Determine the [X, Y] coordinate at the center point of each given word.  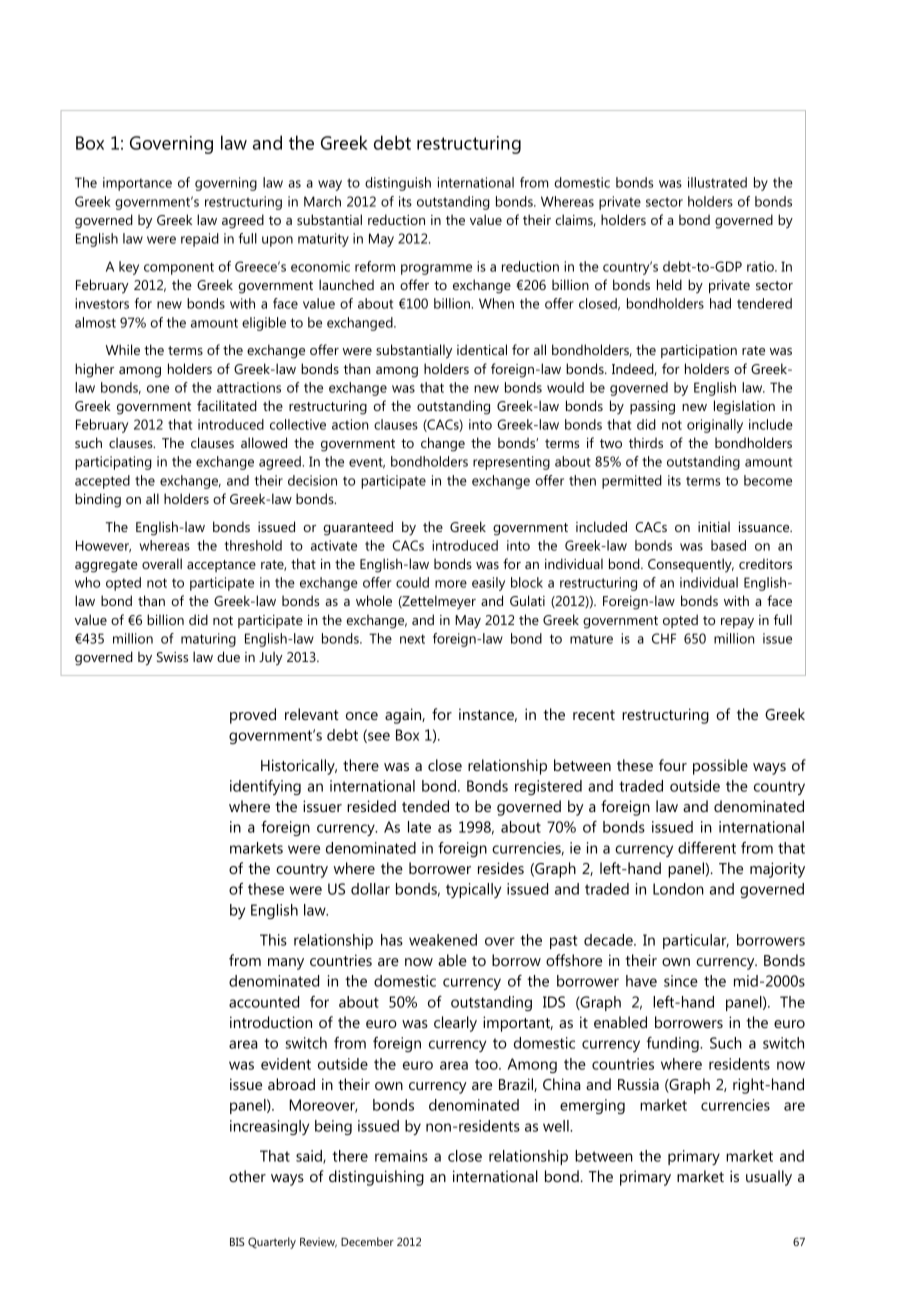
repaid [200, 240]
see [378, 737]
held [669, 284]
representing [511, 463]
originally [715, 426]
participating [113, 463]
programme [436, 269]
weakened [443, 940]
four [673, 765]
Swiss [172, 657]
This [273, 940]
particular [696, 941]
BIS [237, 1241]
